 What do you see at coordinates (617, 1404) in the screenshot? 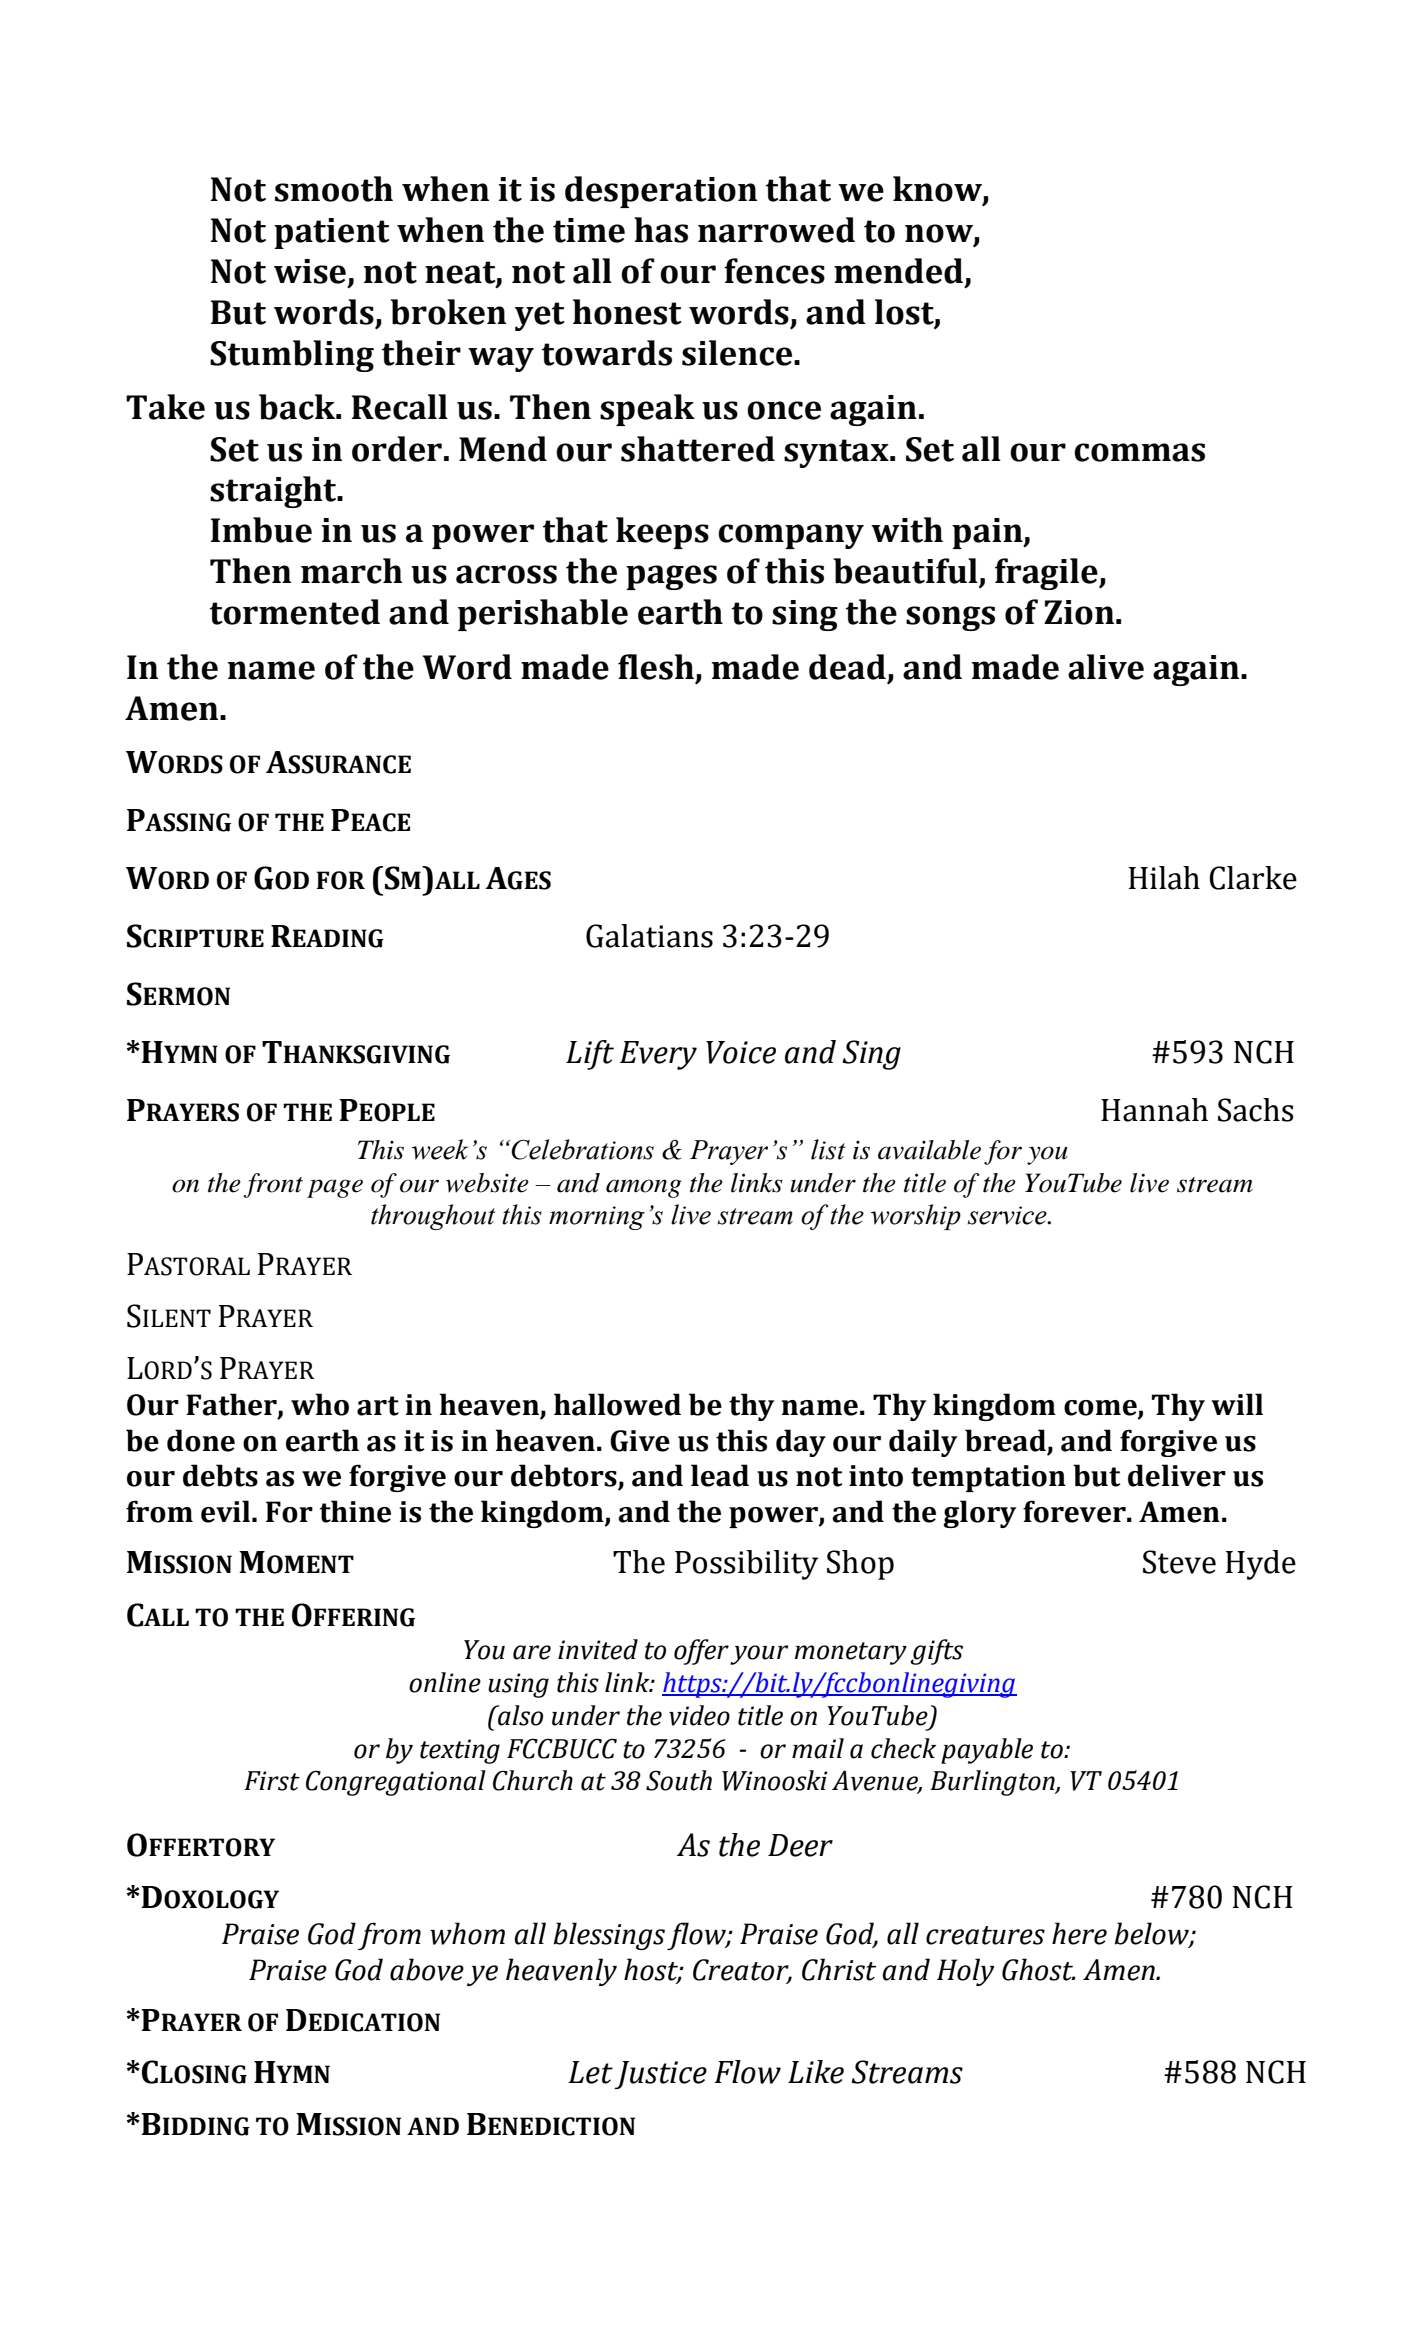
I see `hallowed` at bounding box center [617, 1404].
